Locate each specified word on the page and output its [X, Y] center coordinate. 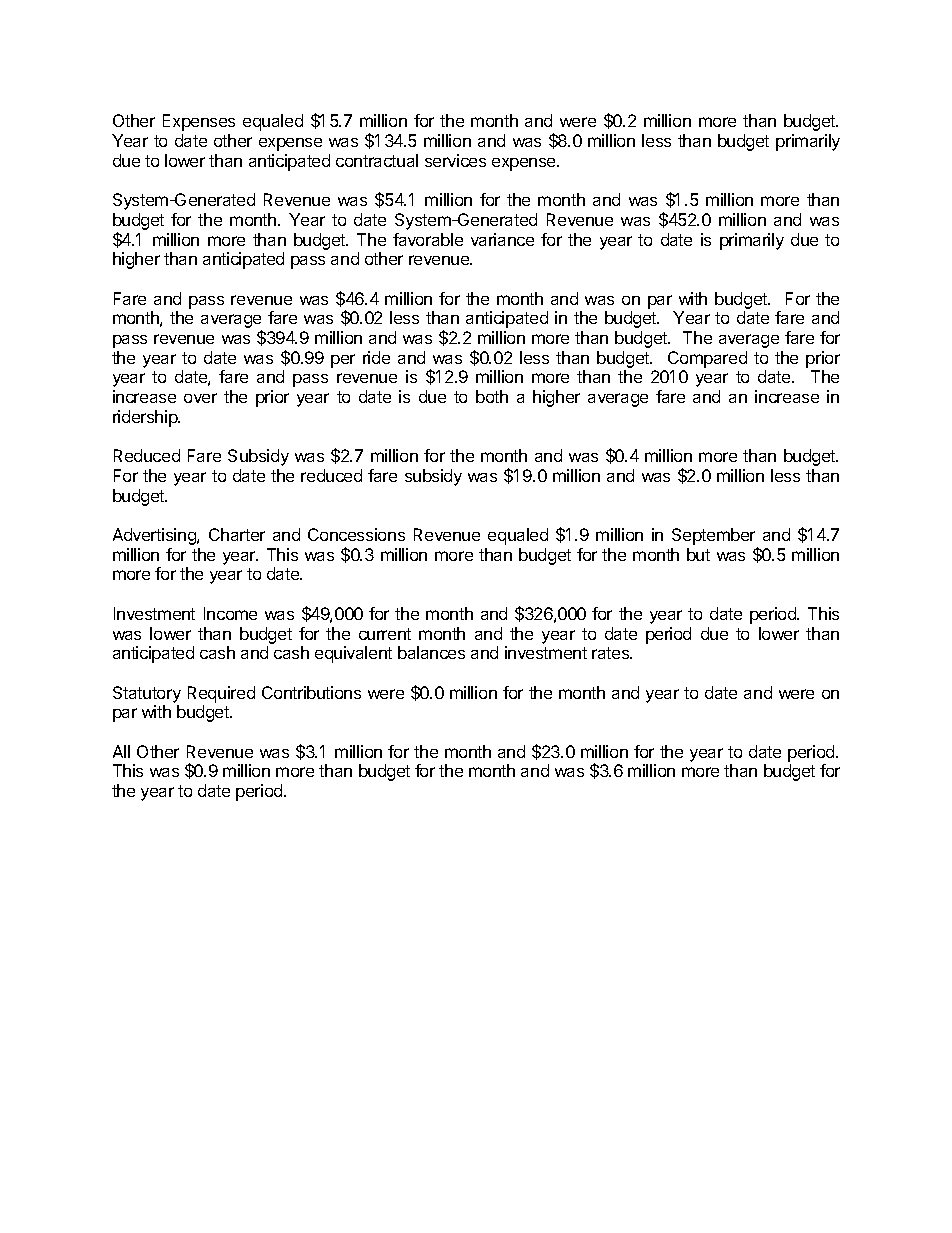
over [200, 398]
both [492, 396]
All [121, 751]
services [455, 160]
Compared [707, 359]
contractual [377, 160]
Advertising [155, 536]
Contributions [311, 692]
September [715, 538]
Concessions [356, 534]
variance [502, 239]
